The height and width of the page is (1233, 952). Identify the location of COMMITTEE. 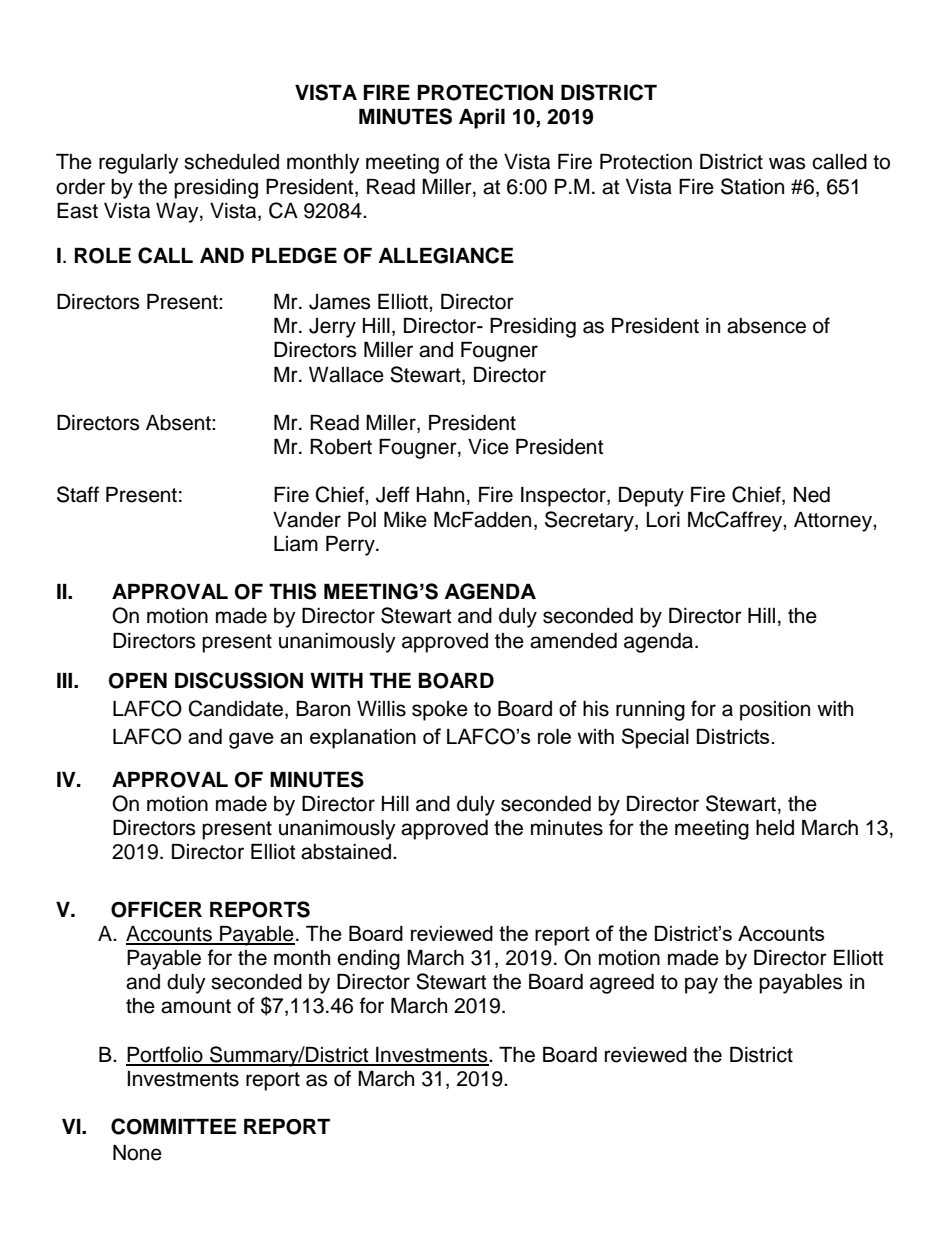
(174, 1126).
